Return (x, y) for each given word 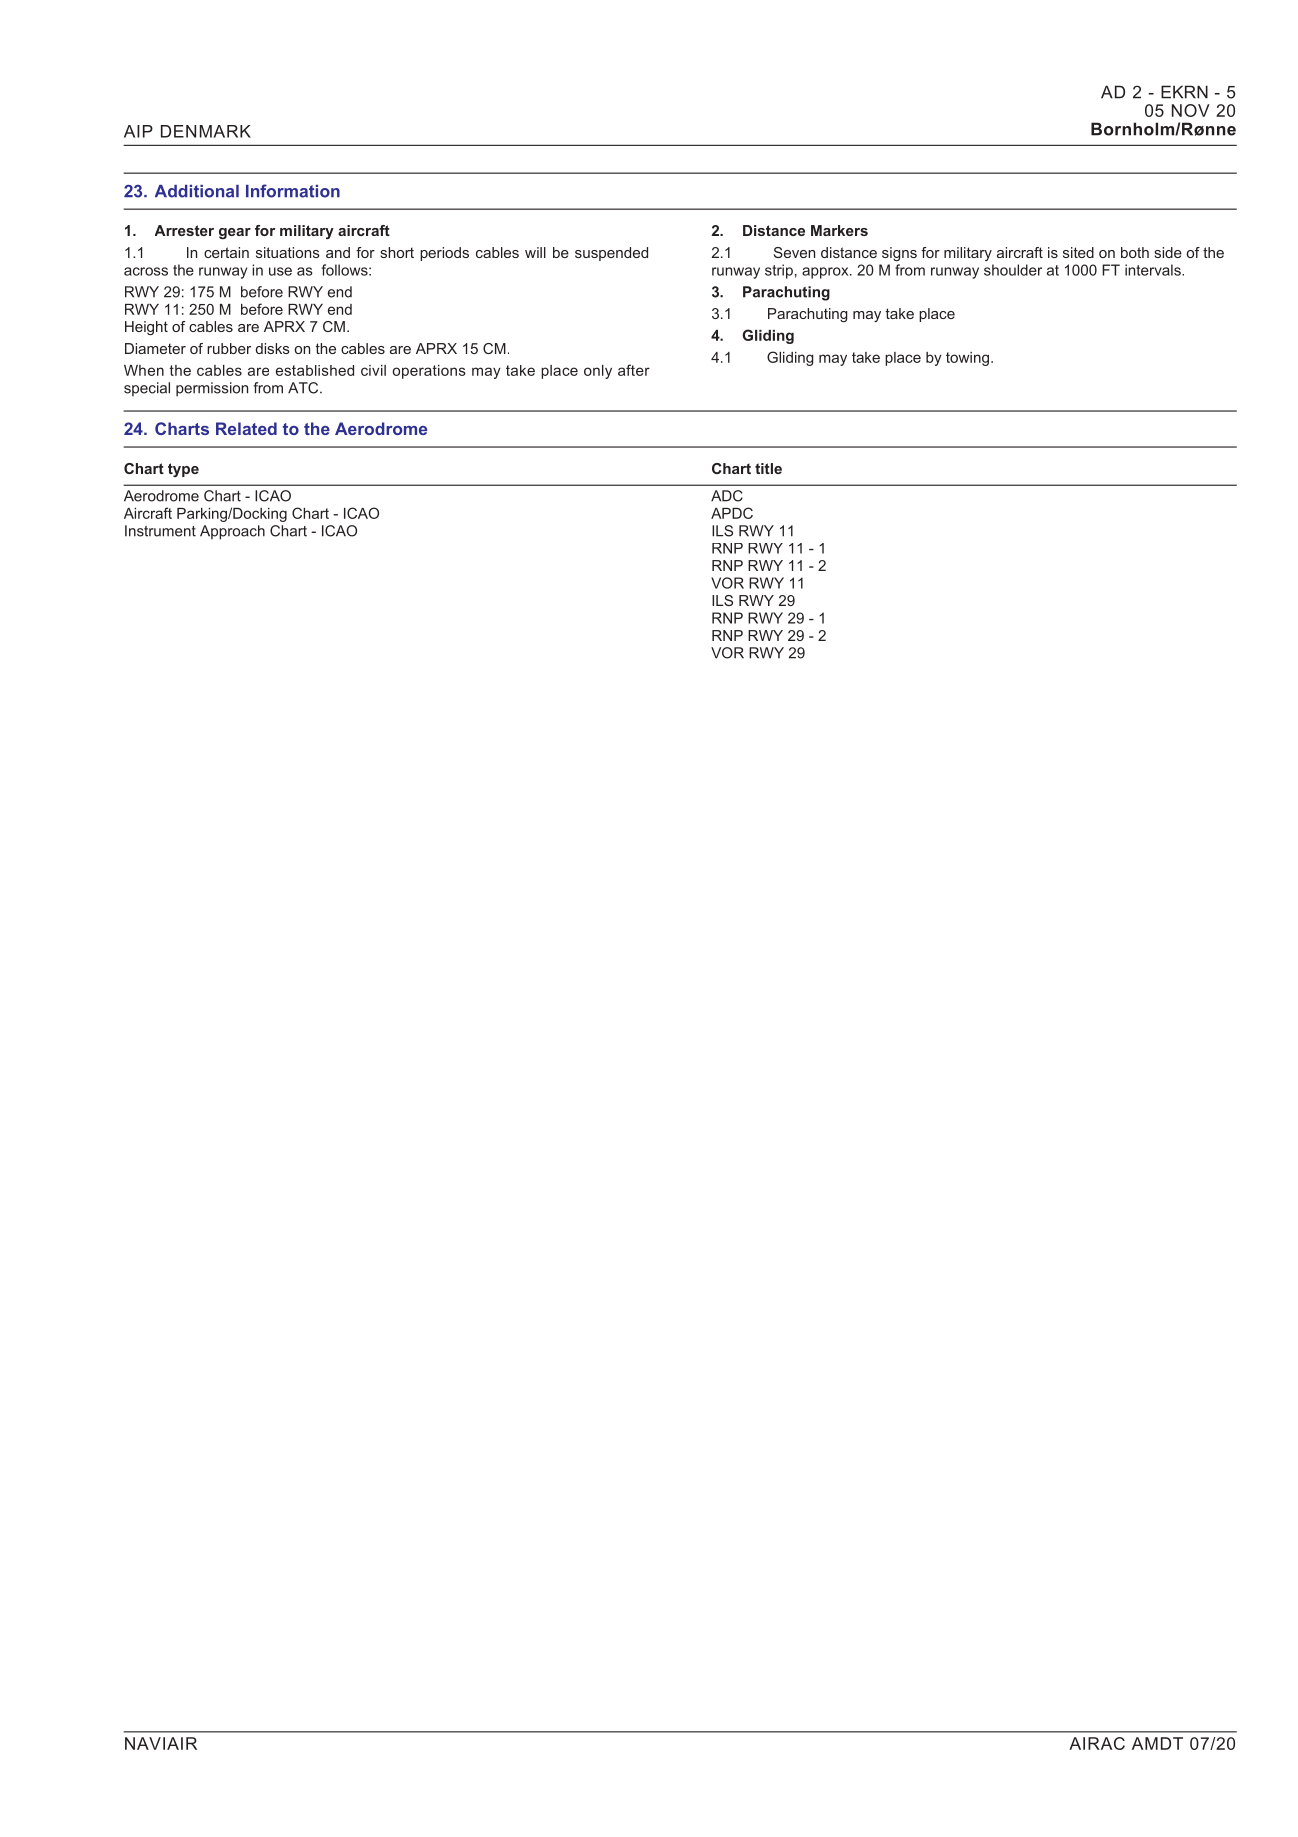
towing (967, 359)
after (634, 370)
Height (146, 328)
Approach (232, 532)
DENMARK (206, 131)
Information (293, 191)
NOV (1191, 110)
